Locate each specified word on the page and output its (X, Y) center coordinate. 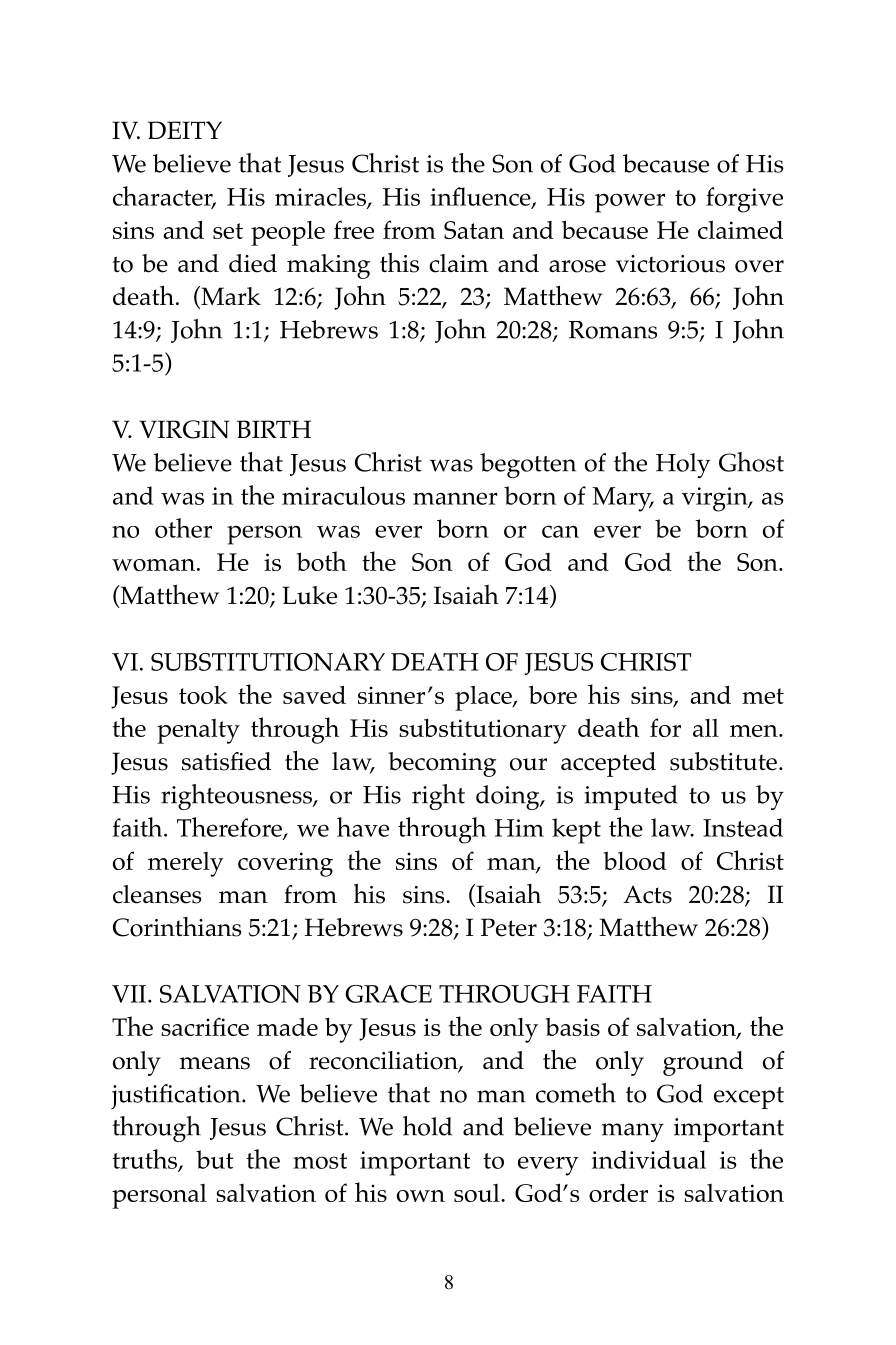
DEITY (185, 130)
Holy (683, 465)
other (183, 528)
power (630, 203)
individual (649, 1159)
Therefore (230, 828)
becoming (442, 764)
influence (481, 197)
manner (455, 498)
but (215, 1159)
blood (635, 860)
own (421, 1196)
